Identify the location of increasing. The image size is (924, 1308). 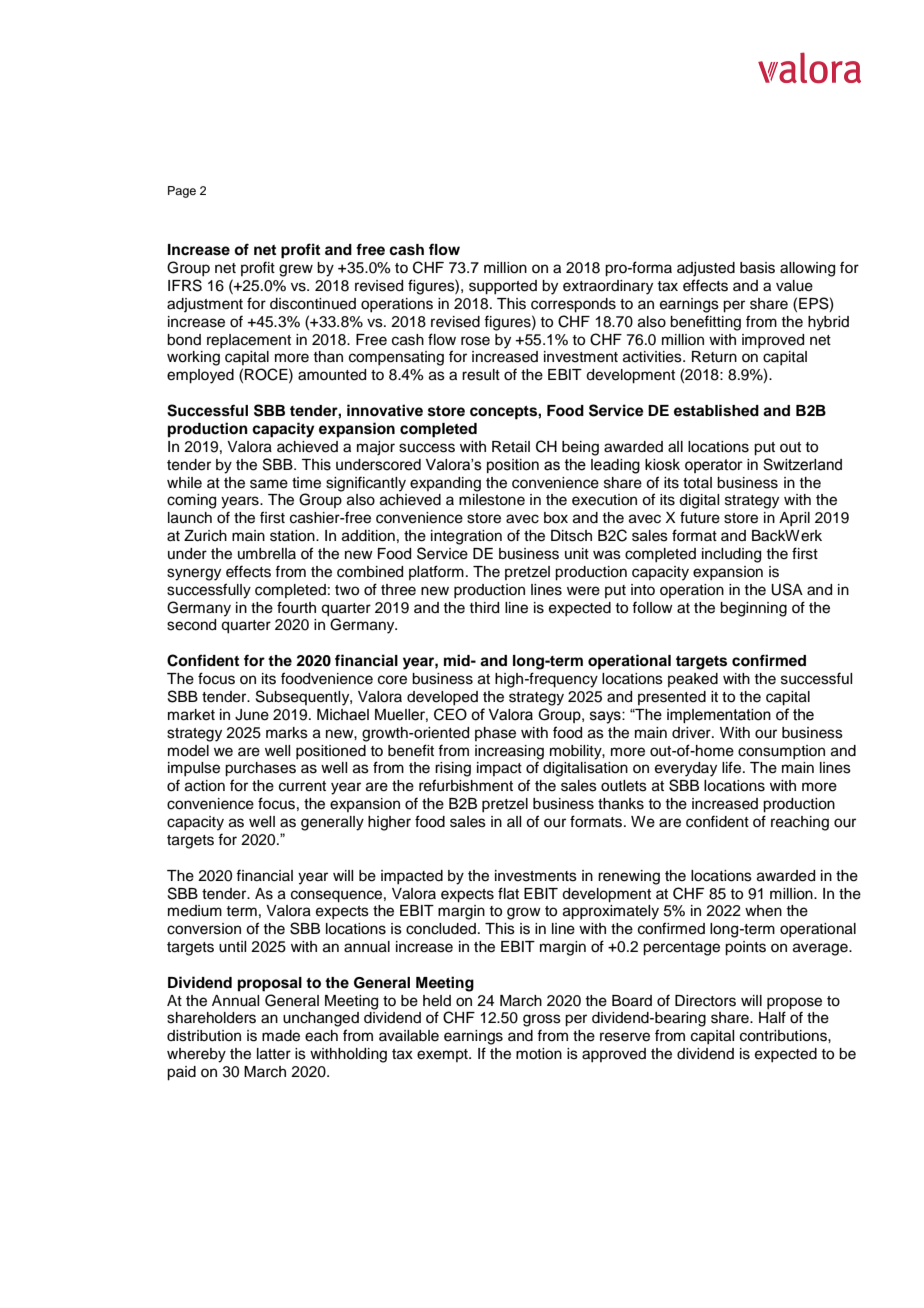
(509, 752).
